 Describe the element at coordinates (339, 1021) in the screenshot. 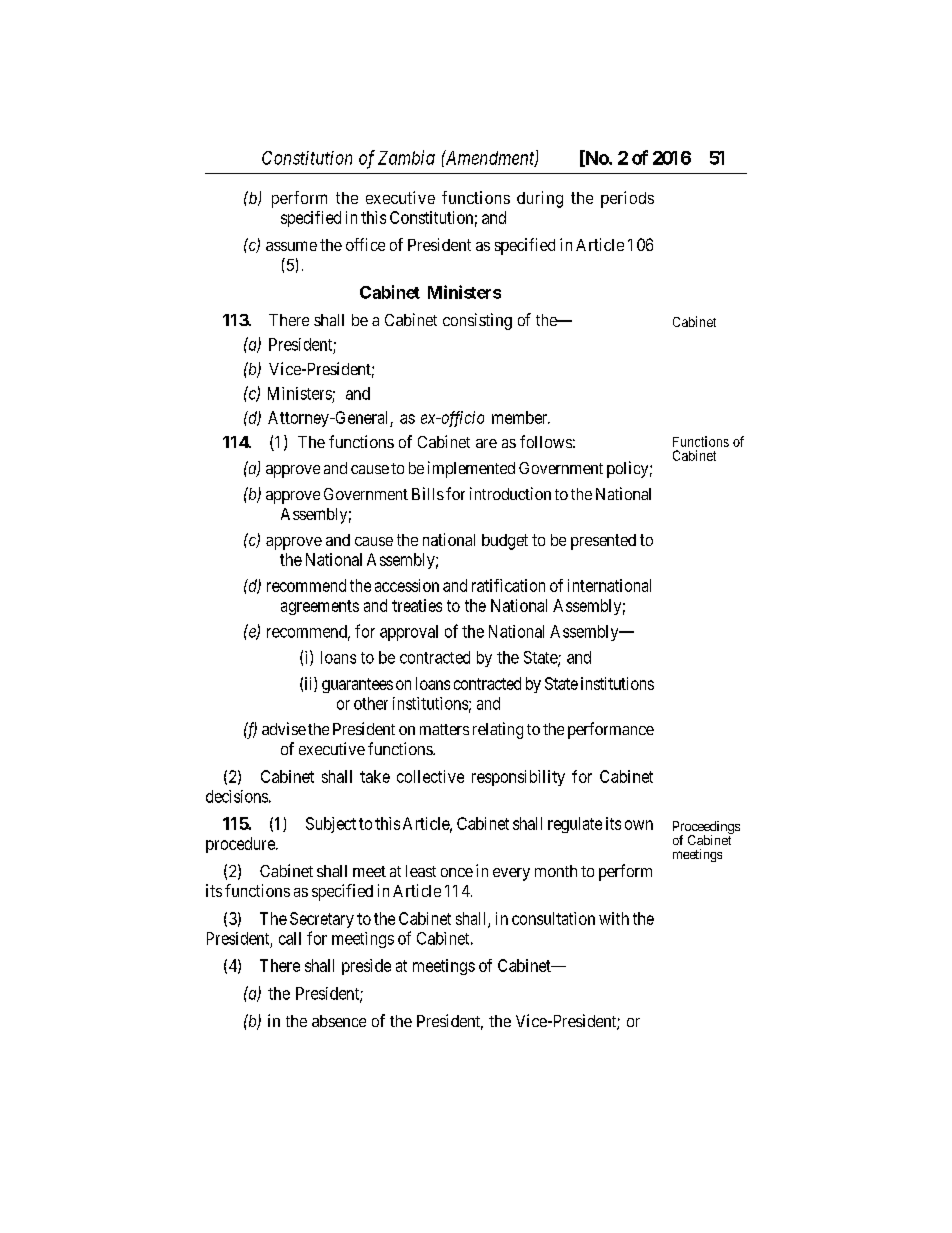

I see `absence` at that location.
